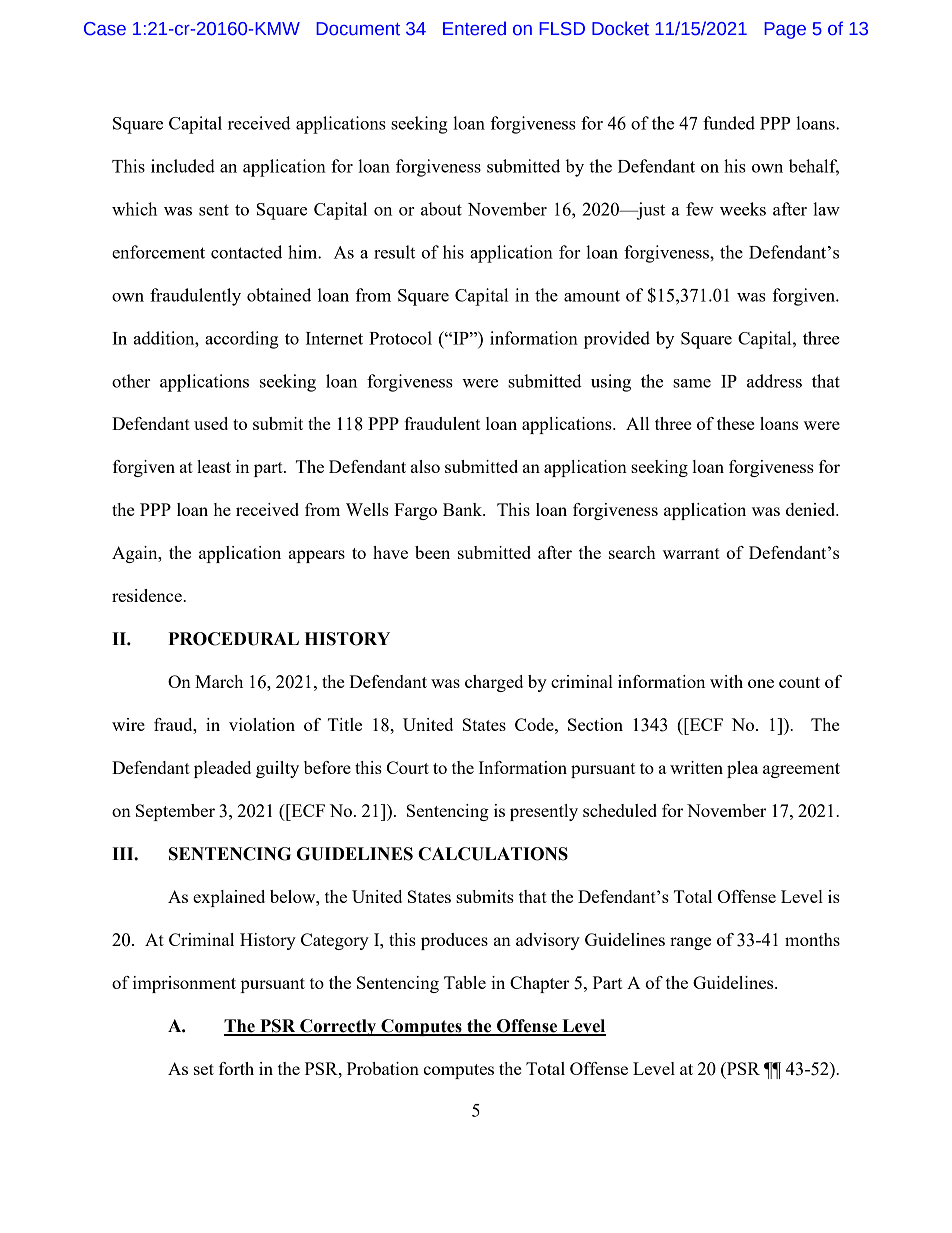 This document has height=1233, width=952. I want to click on March, so click(219, 681).
